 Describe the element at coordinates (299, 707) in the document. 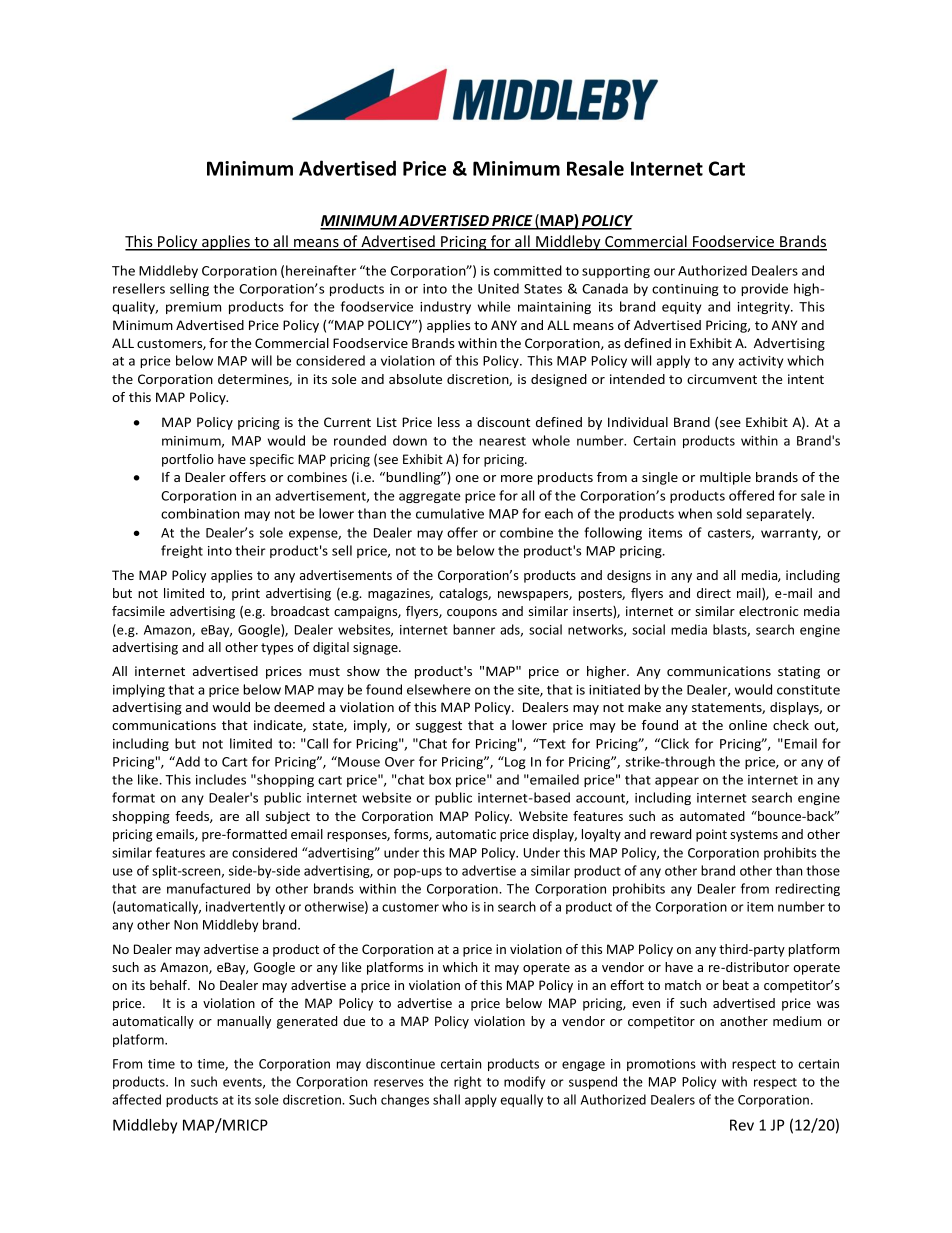

I see `deemed` at that location.
